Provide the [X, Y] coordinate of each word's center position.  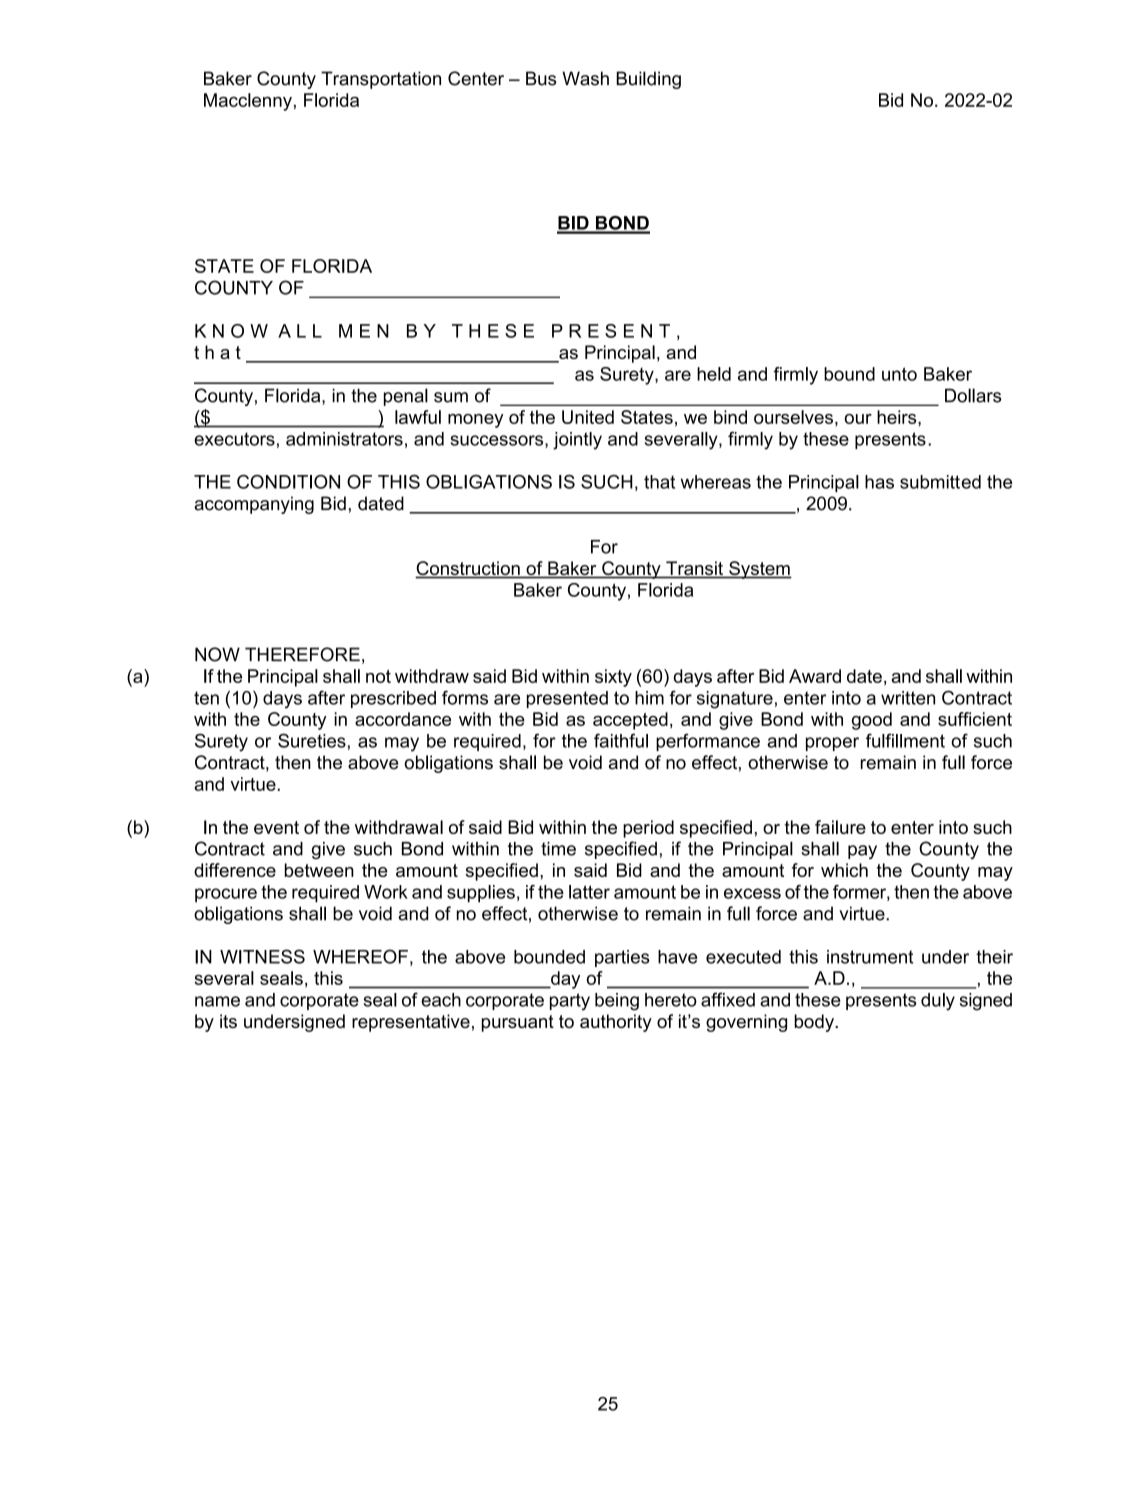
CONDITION [288, 482]
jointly [577, 441]
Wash [585, 78]
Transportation [381, 80]
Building [648, 80]
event [276, 827]
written [908, 698]
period [648, 829]
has [879, 482]
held [714, 374]
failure [840, 827]
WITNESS [262, 956]
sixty [613, 678]
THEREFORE [302, 654]
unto [899, 374]
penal [406, 397]
